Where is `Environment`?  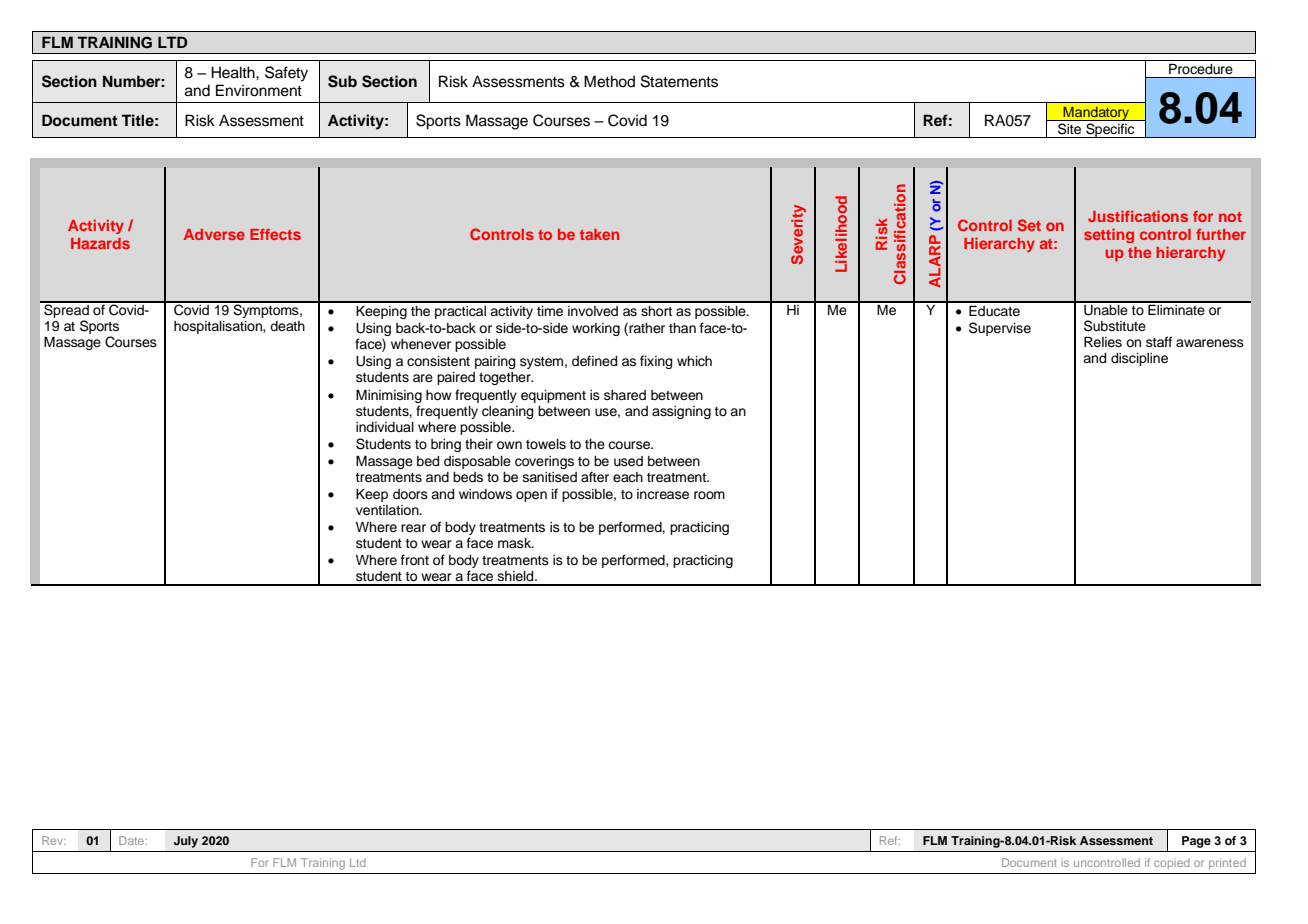
Environment is located at coordinates (259, 90).
